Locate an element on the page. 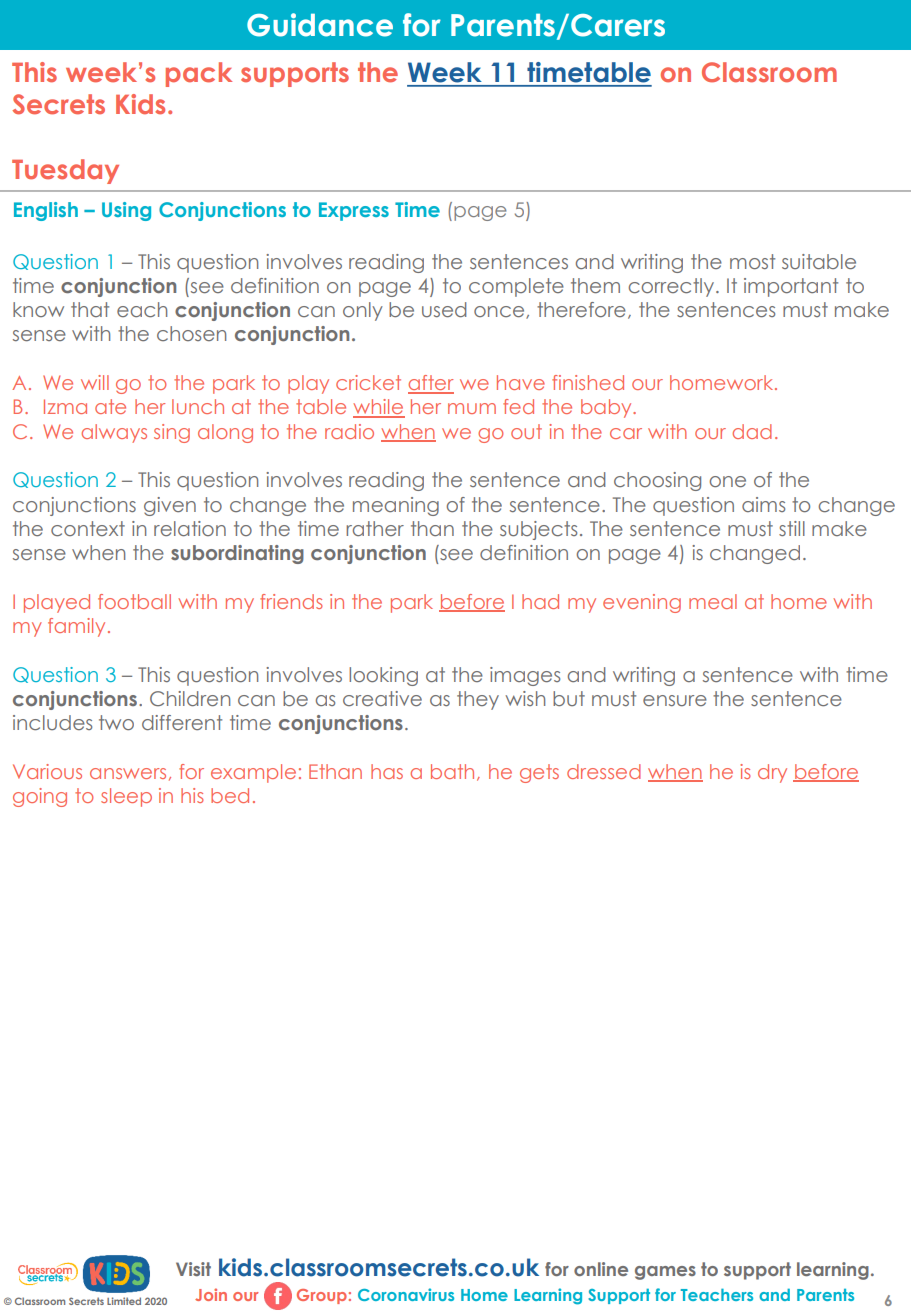 The width and height of the page is (911, 1316). correctly is located at coordinates (672, 287).
